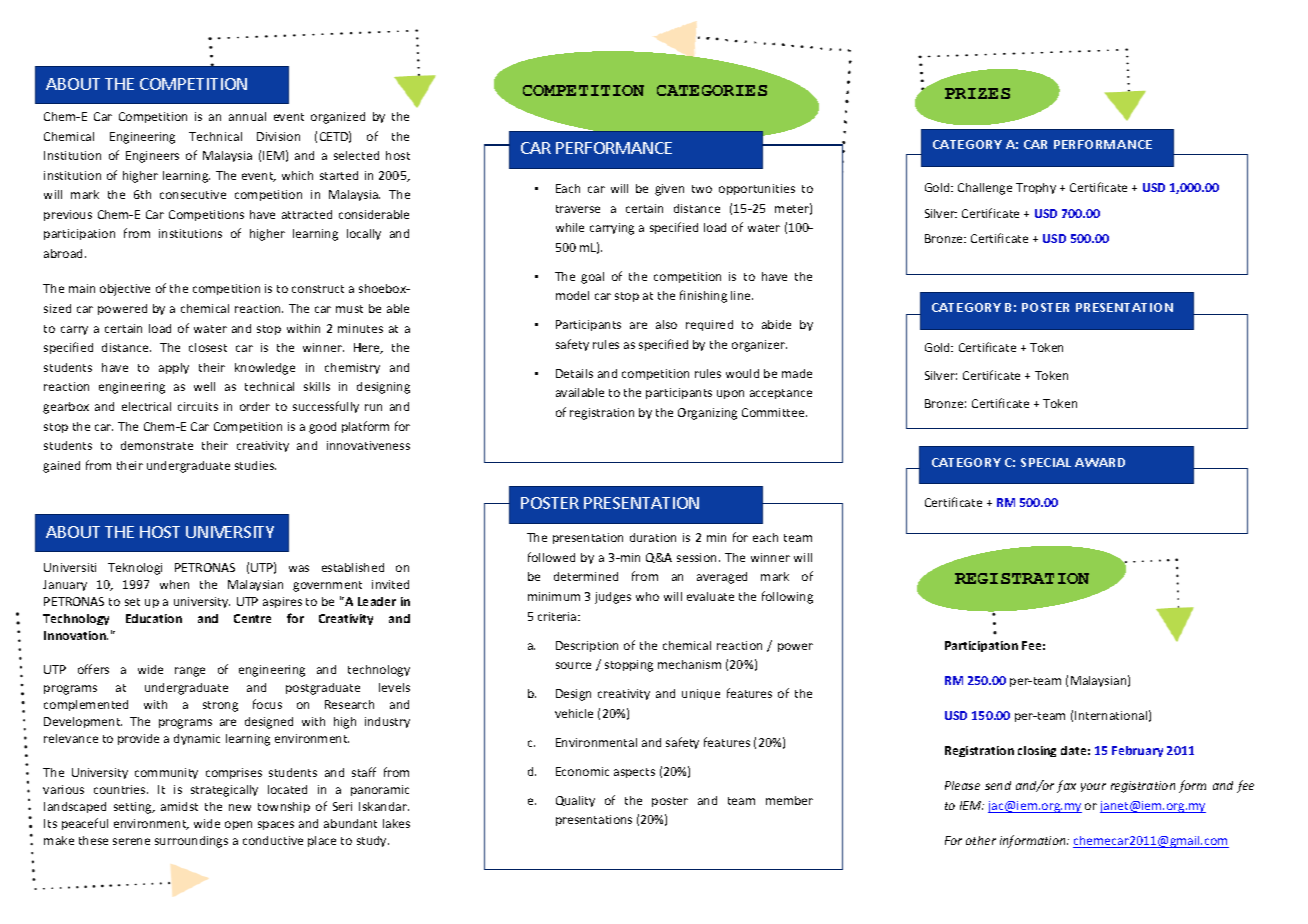  What do you see at coordinates (247, 116) in the document?
I see `annual` at bounding box center [247, 116].
